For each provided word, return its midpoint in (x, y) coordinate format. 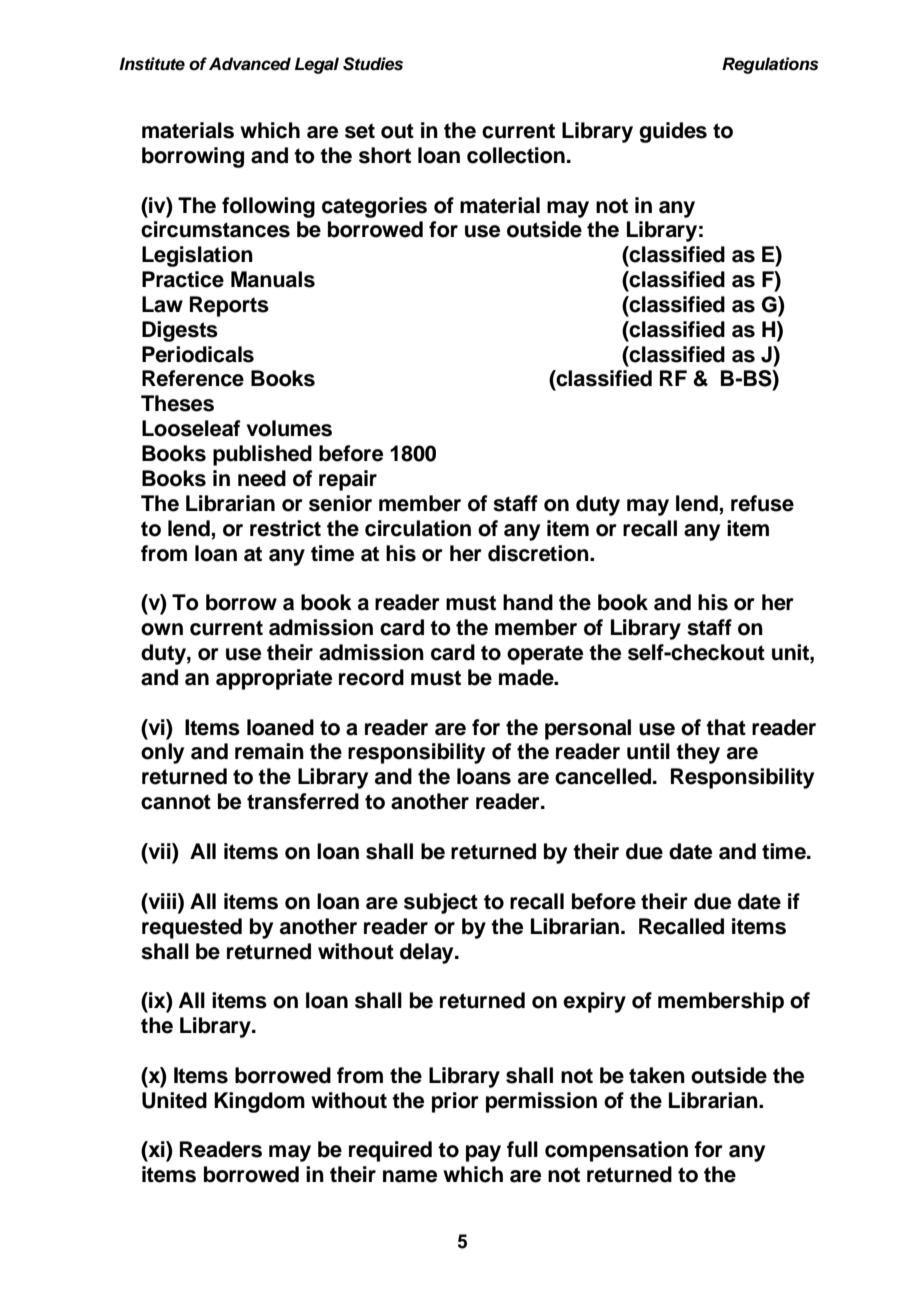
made (527, 677)
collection (516, 155)
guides (673, 132)
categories (374, 207)
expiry (594, 1002)
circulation (418, 528)
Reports (229, 306)
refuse (762, 503)
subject (441, 903)
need (262, 478)
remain (269, 751)
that (726, 727)
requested (192, 928)
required (390, 1151)
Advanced (250, 64)
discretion (539, 553)
